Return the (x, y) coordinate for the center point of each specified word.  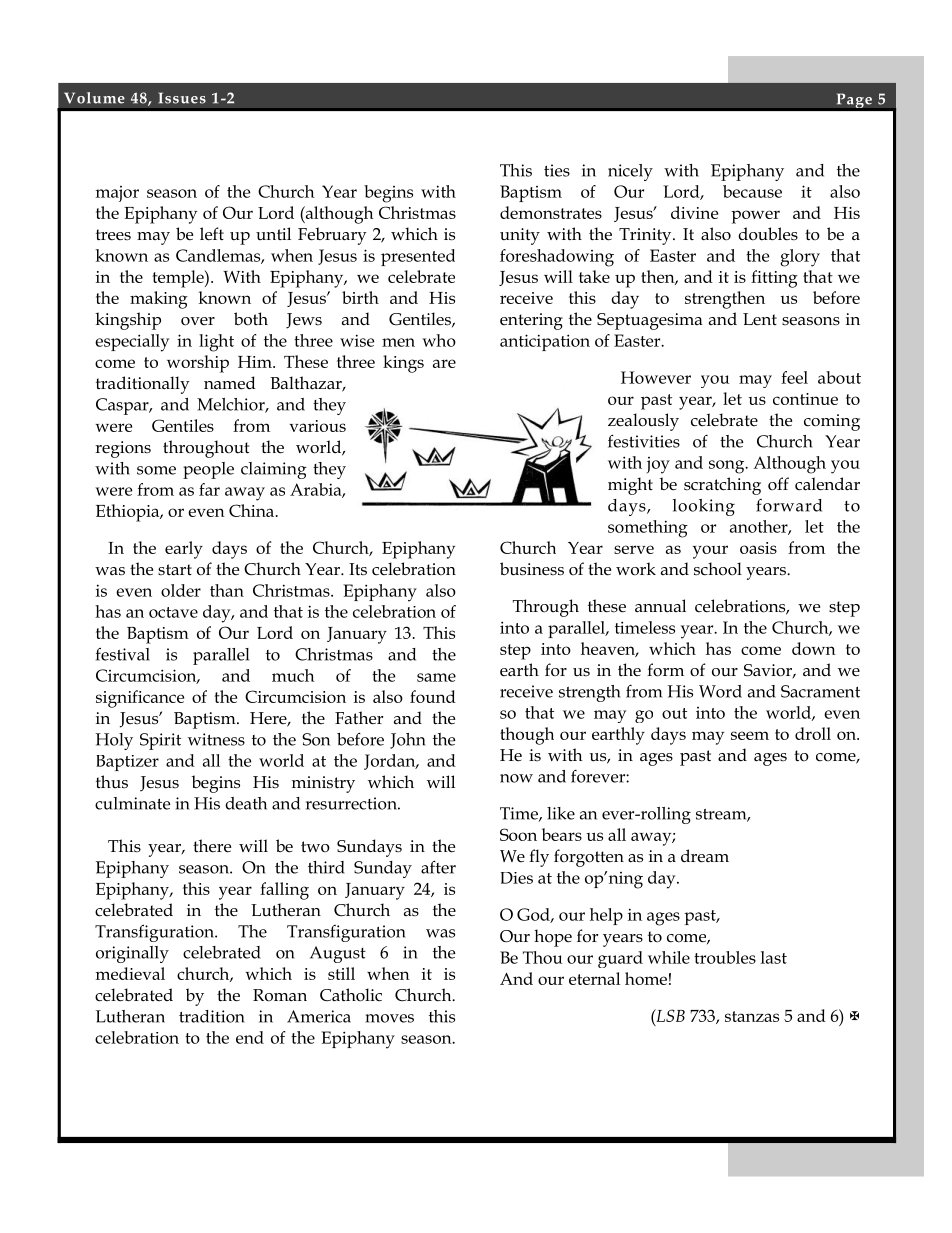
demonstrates (551, 212)
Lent (760, 319)
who (439, 340)
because (752, 191)
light (216, 343)
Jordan (391, 762)
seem (750, 735)
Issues (182, 98)
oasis (758, 548)
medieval (130, 973)
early (184, 550)
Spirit (160, 741)
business (532, 569)
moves (389, 1018)
